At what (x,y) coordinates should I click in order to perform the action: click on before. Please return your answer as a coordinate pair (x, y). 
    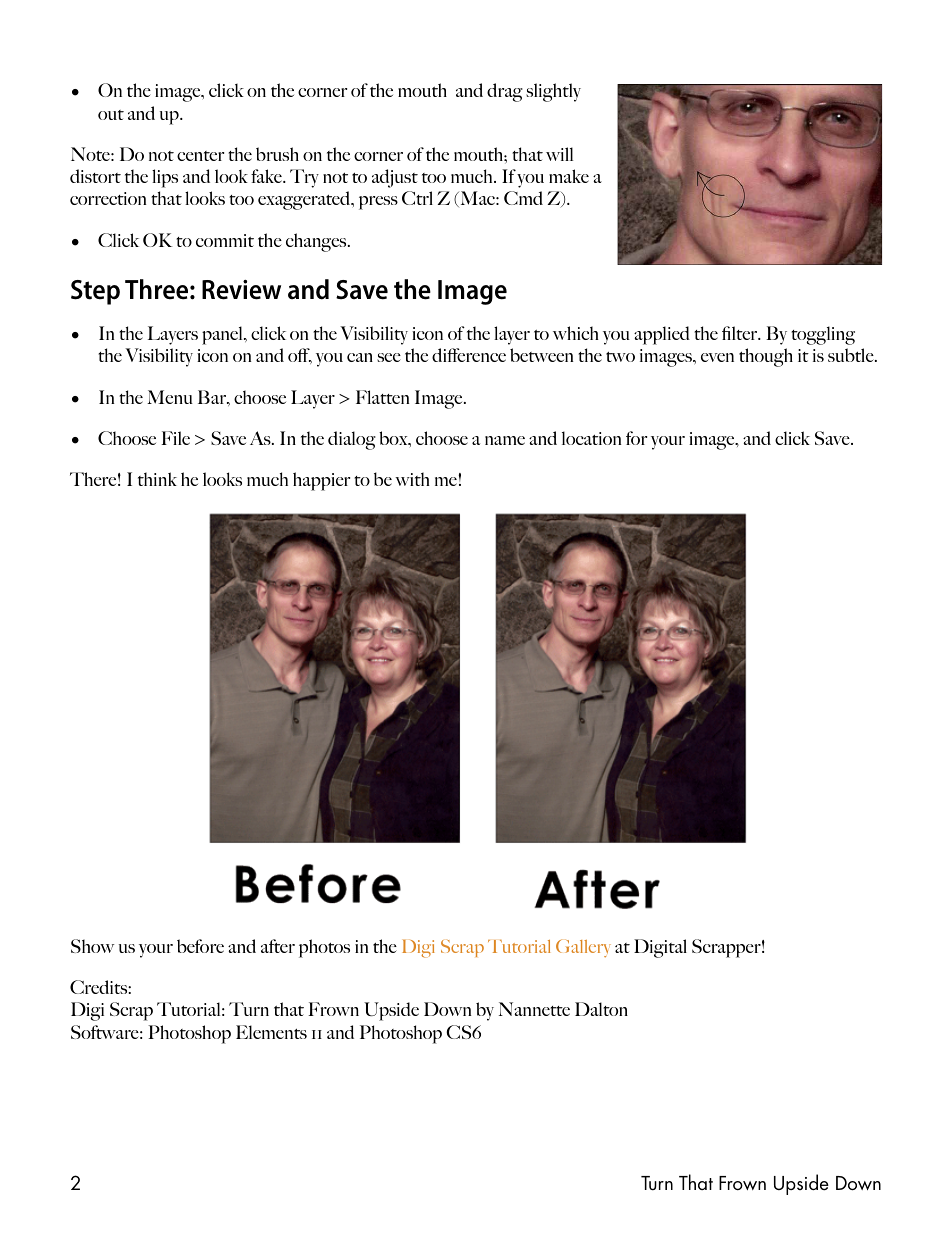
    Looking at the image, I should click on (200, 946).
